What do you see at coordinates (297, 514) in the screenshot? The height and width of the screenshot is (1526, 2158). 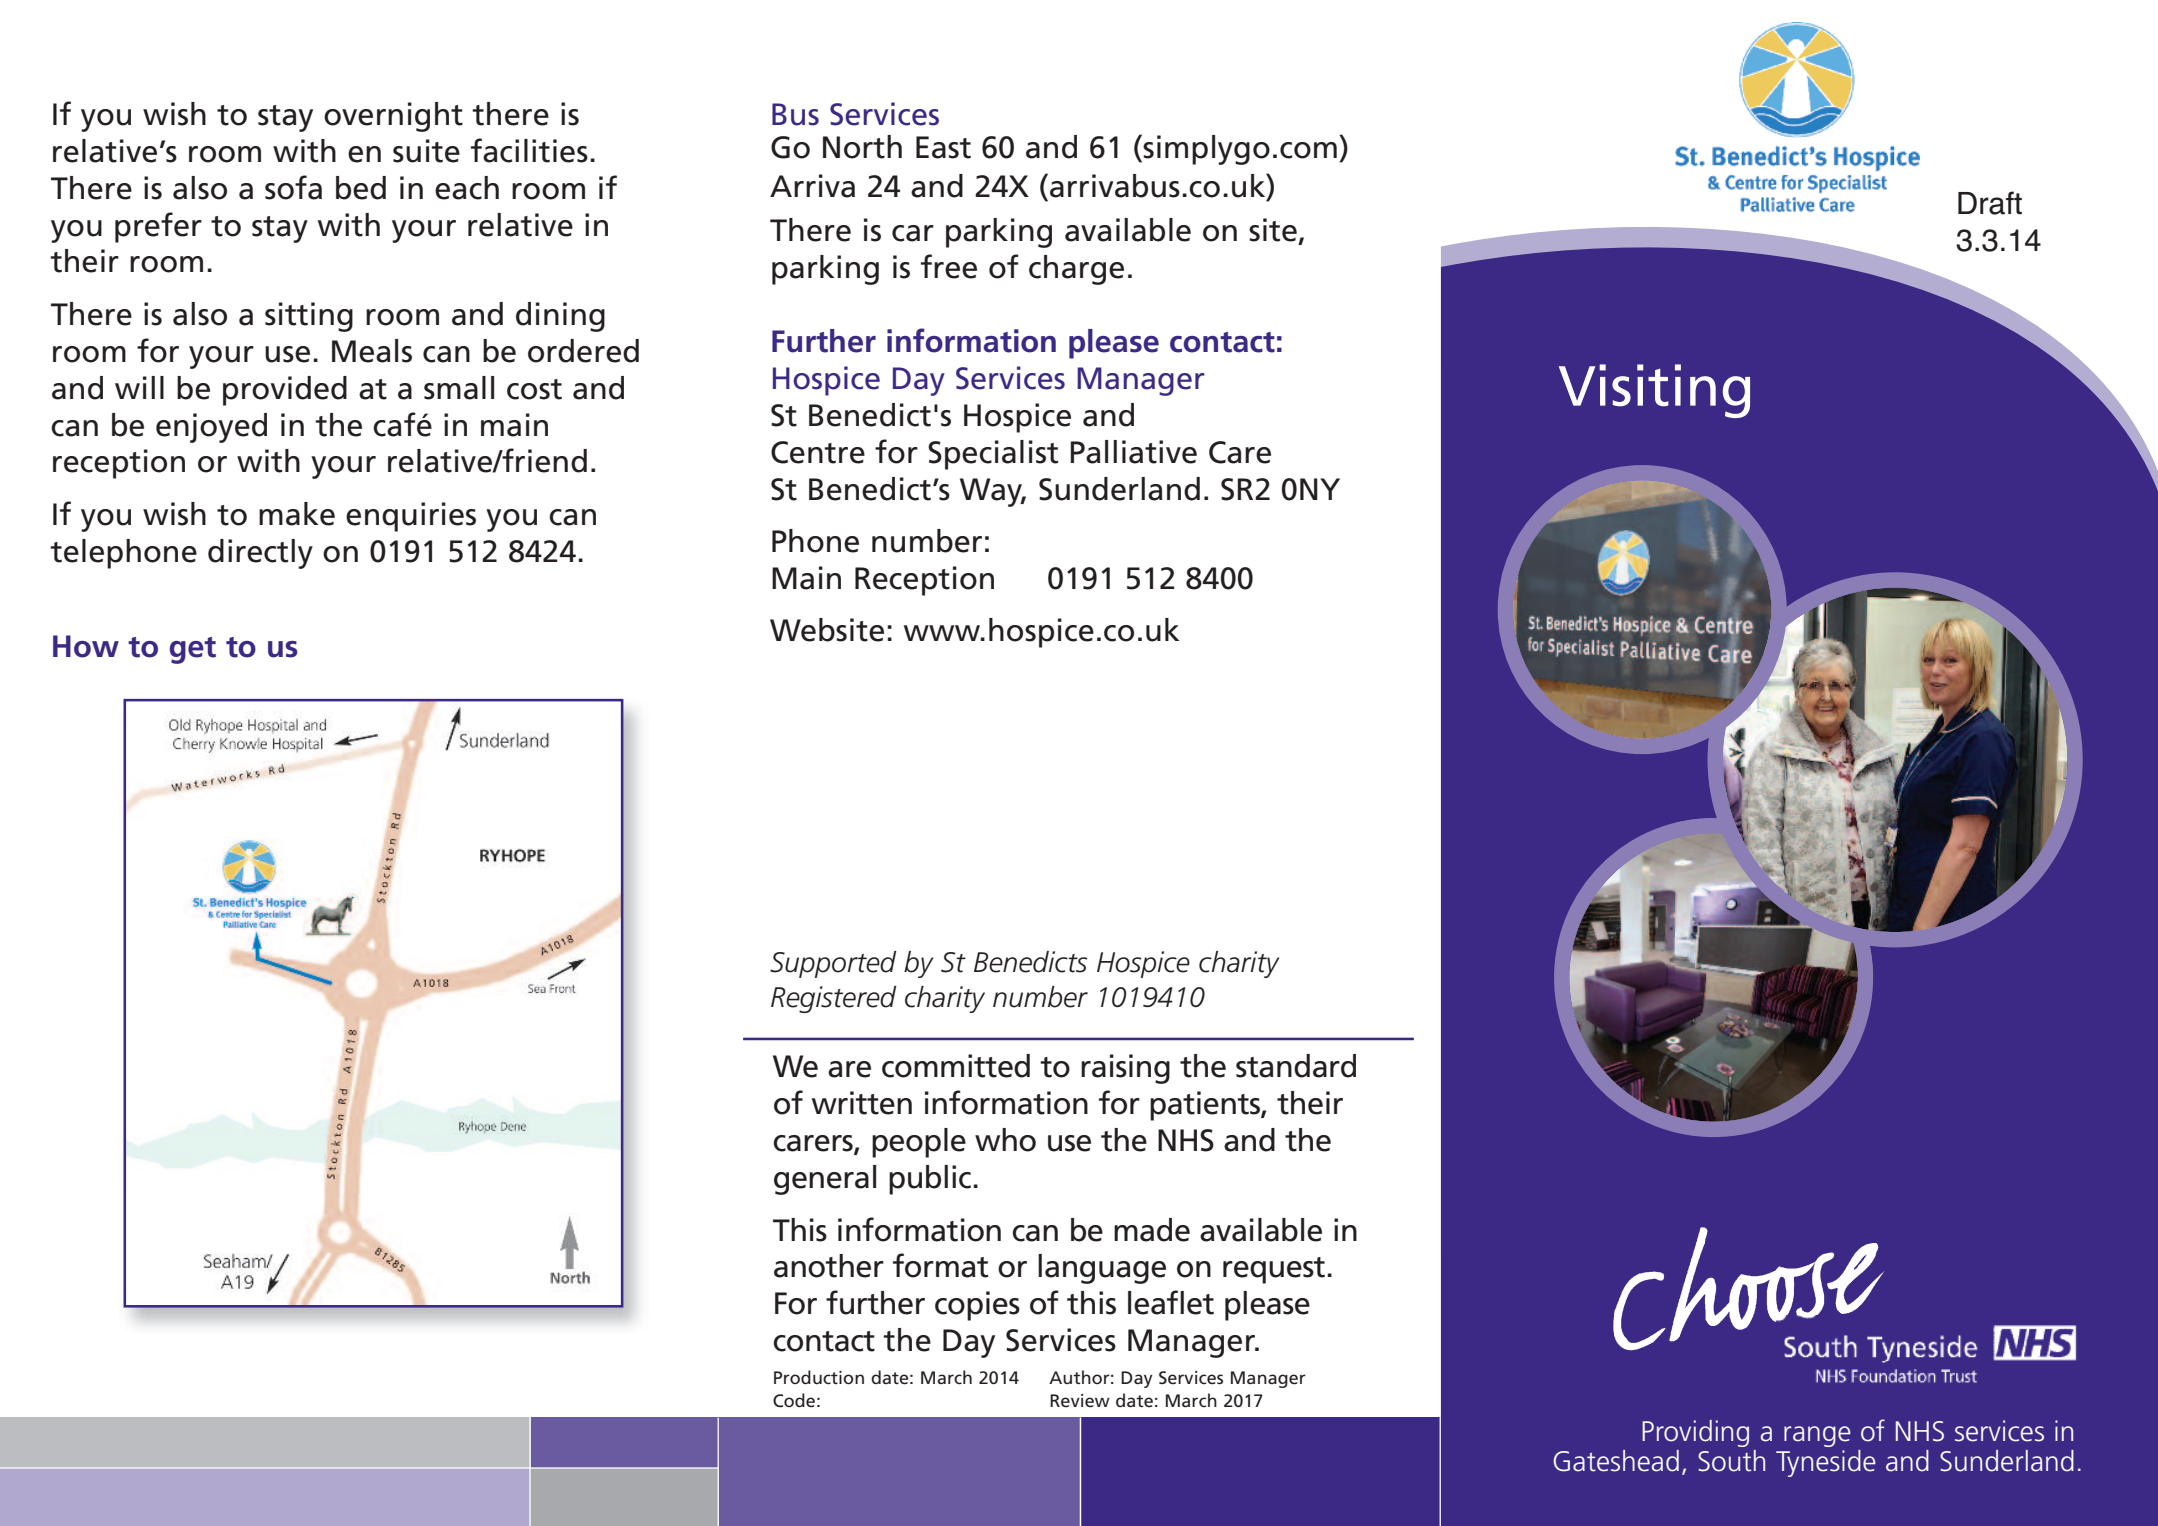 I see `make` at bounding box center [297, 514].
